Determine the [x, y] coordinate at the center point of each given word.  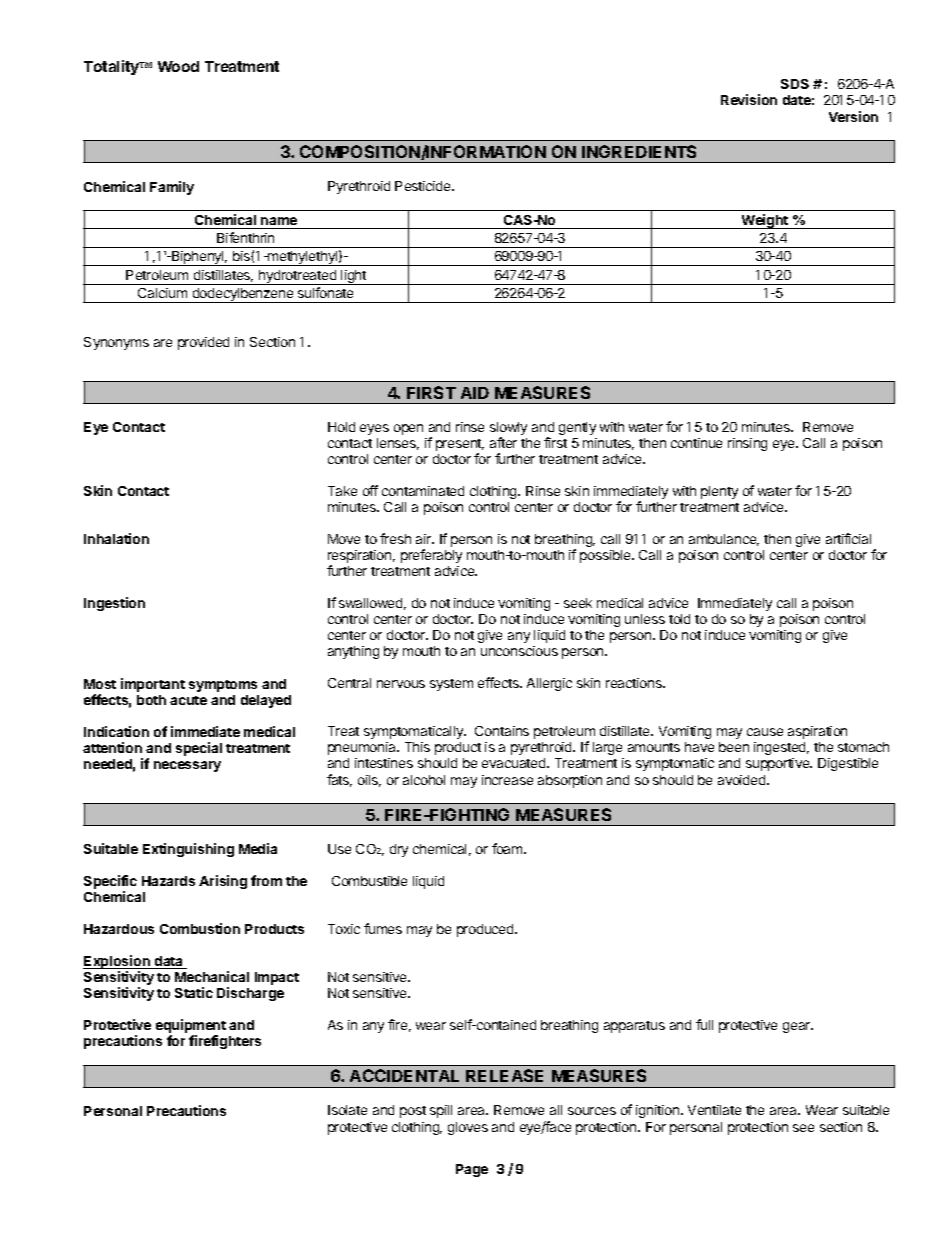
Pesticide [424, 186]
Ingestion [114, 604]
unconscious [519, 651]
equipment [191, 1027]
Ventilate [714, 1110]
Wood [178, 66]
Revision [749, 99]
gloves [468, 1128]
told [679, 619]
